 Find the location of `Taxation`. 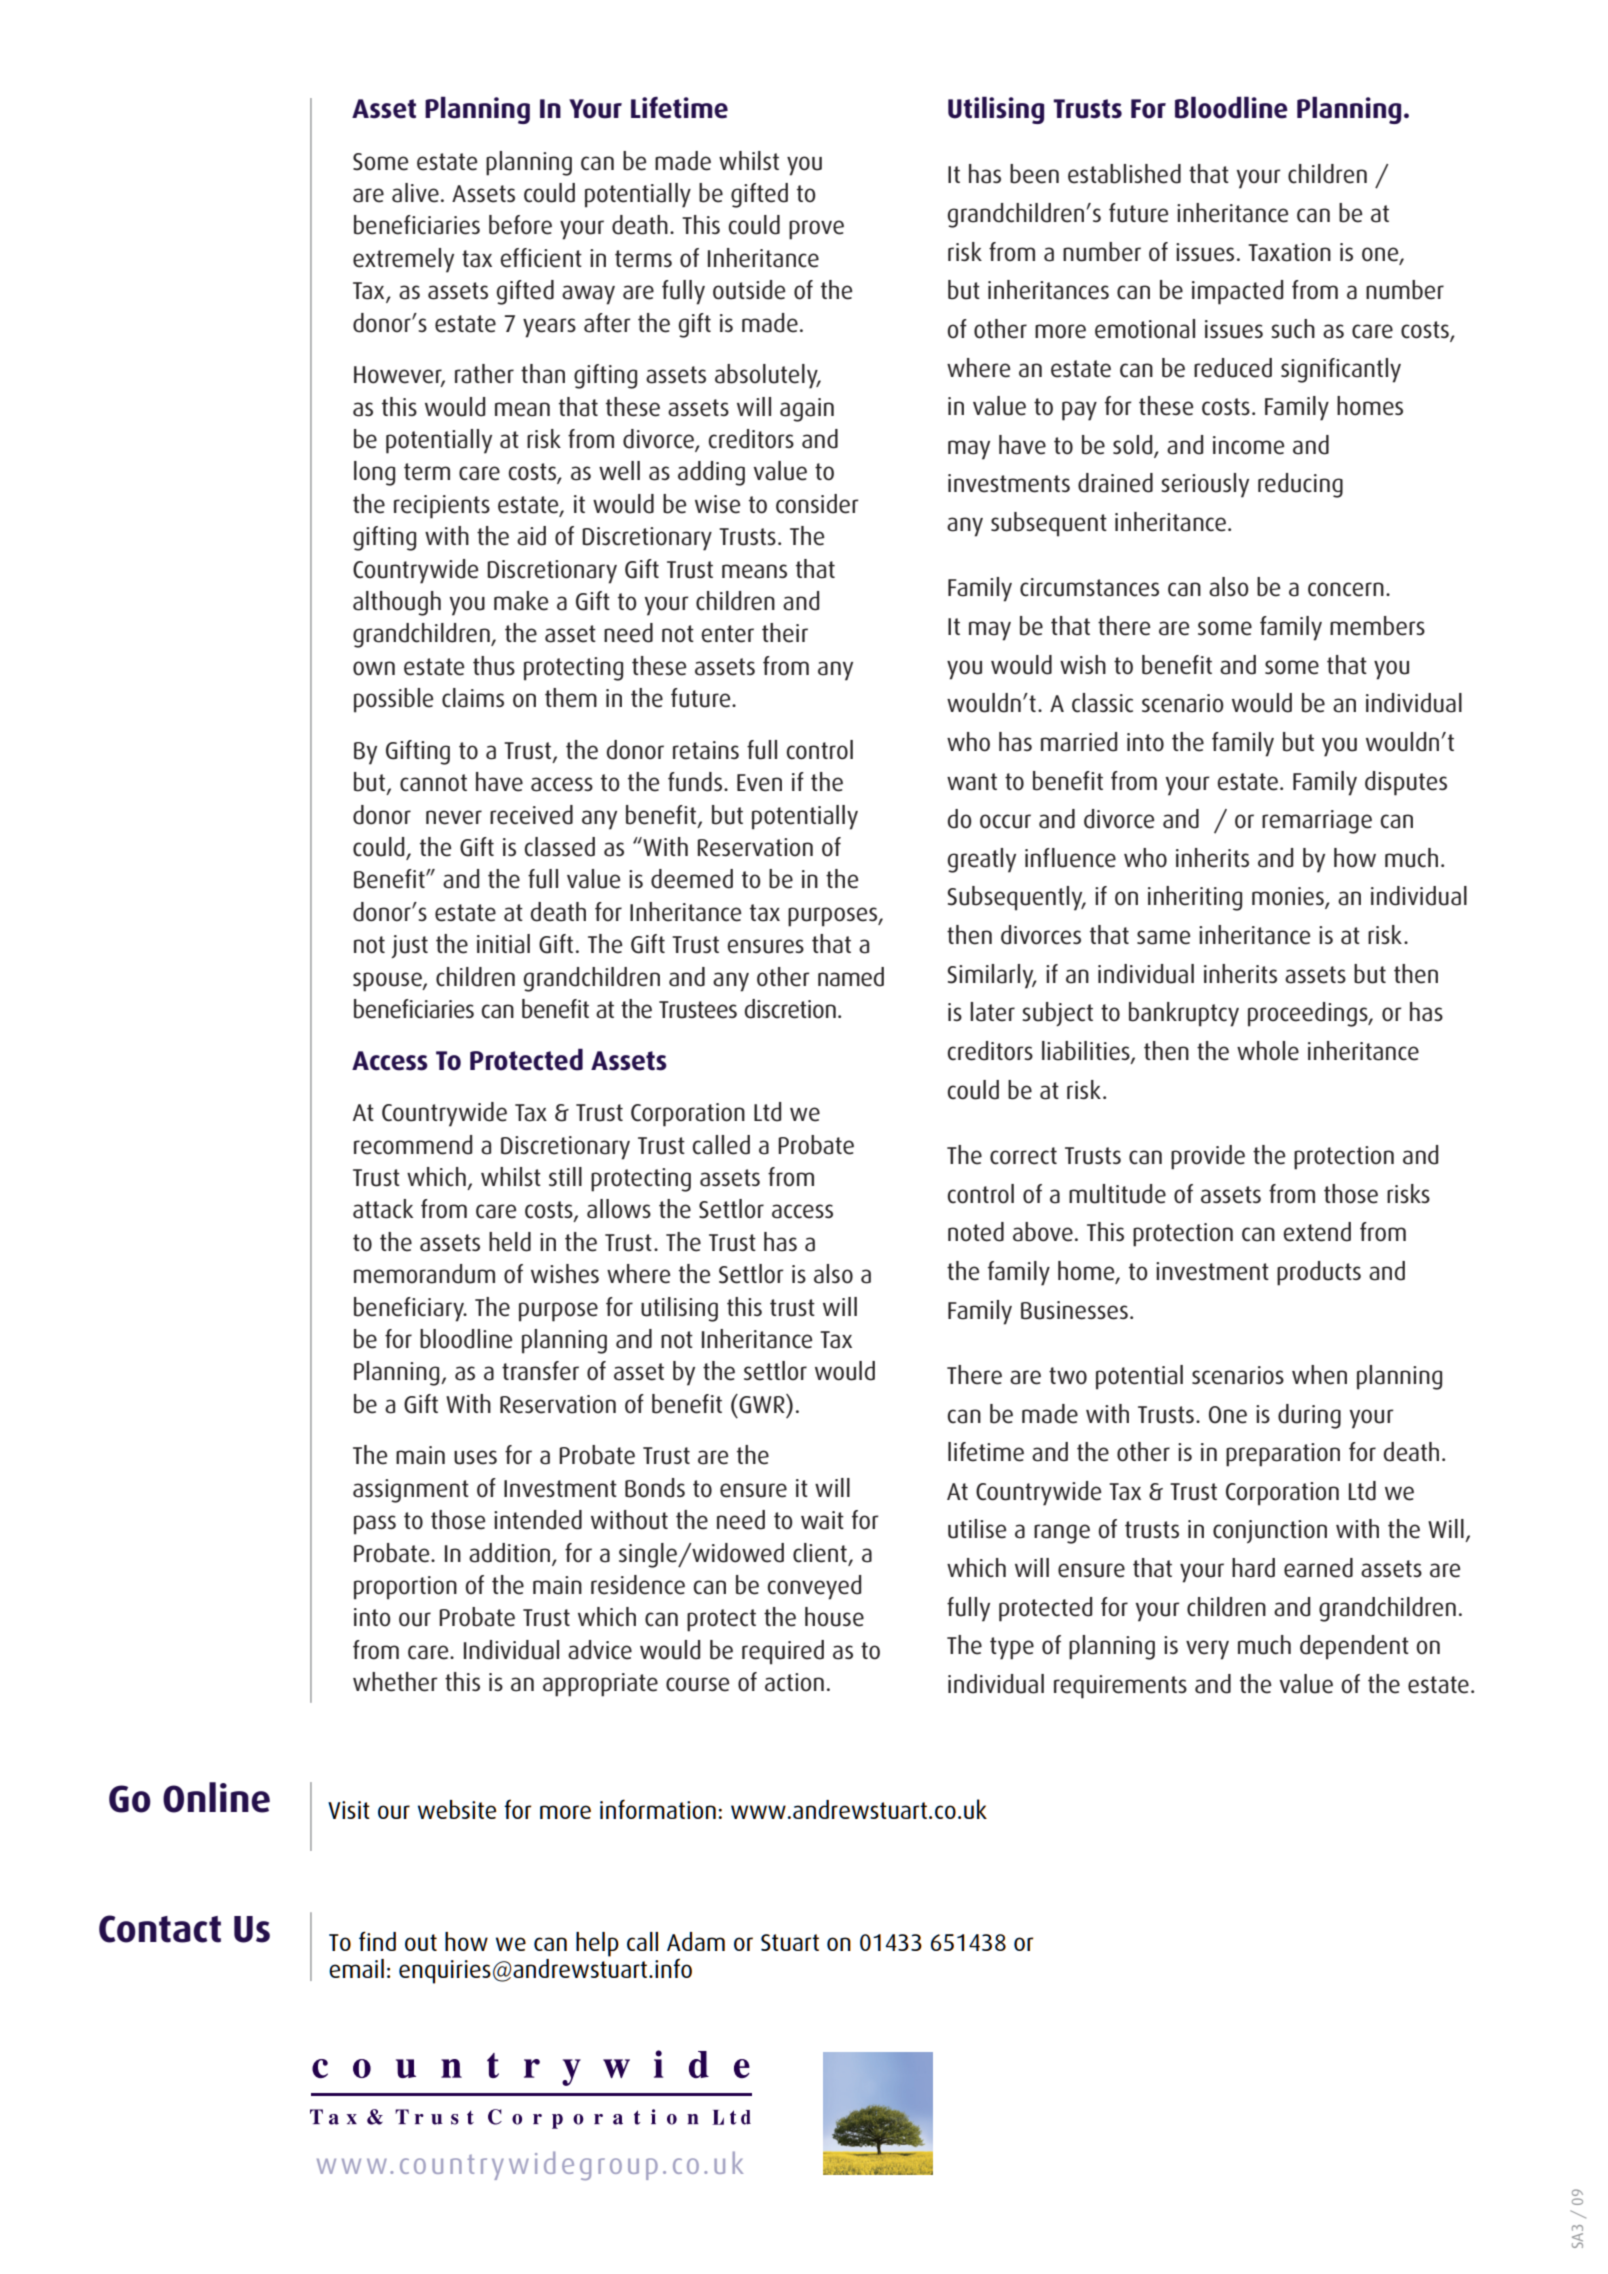

Taxation is located at coordinates (1289, 252).
